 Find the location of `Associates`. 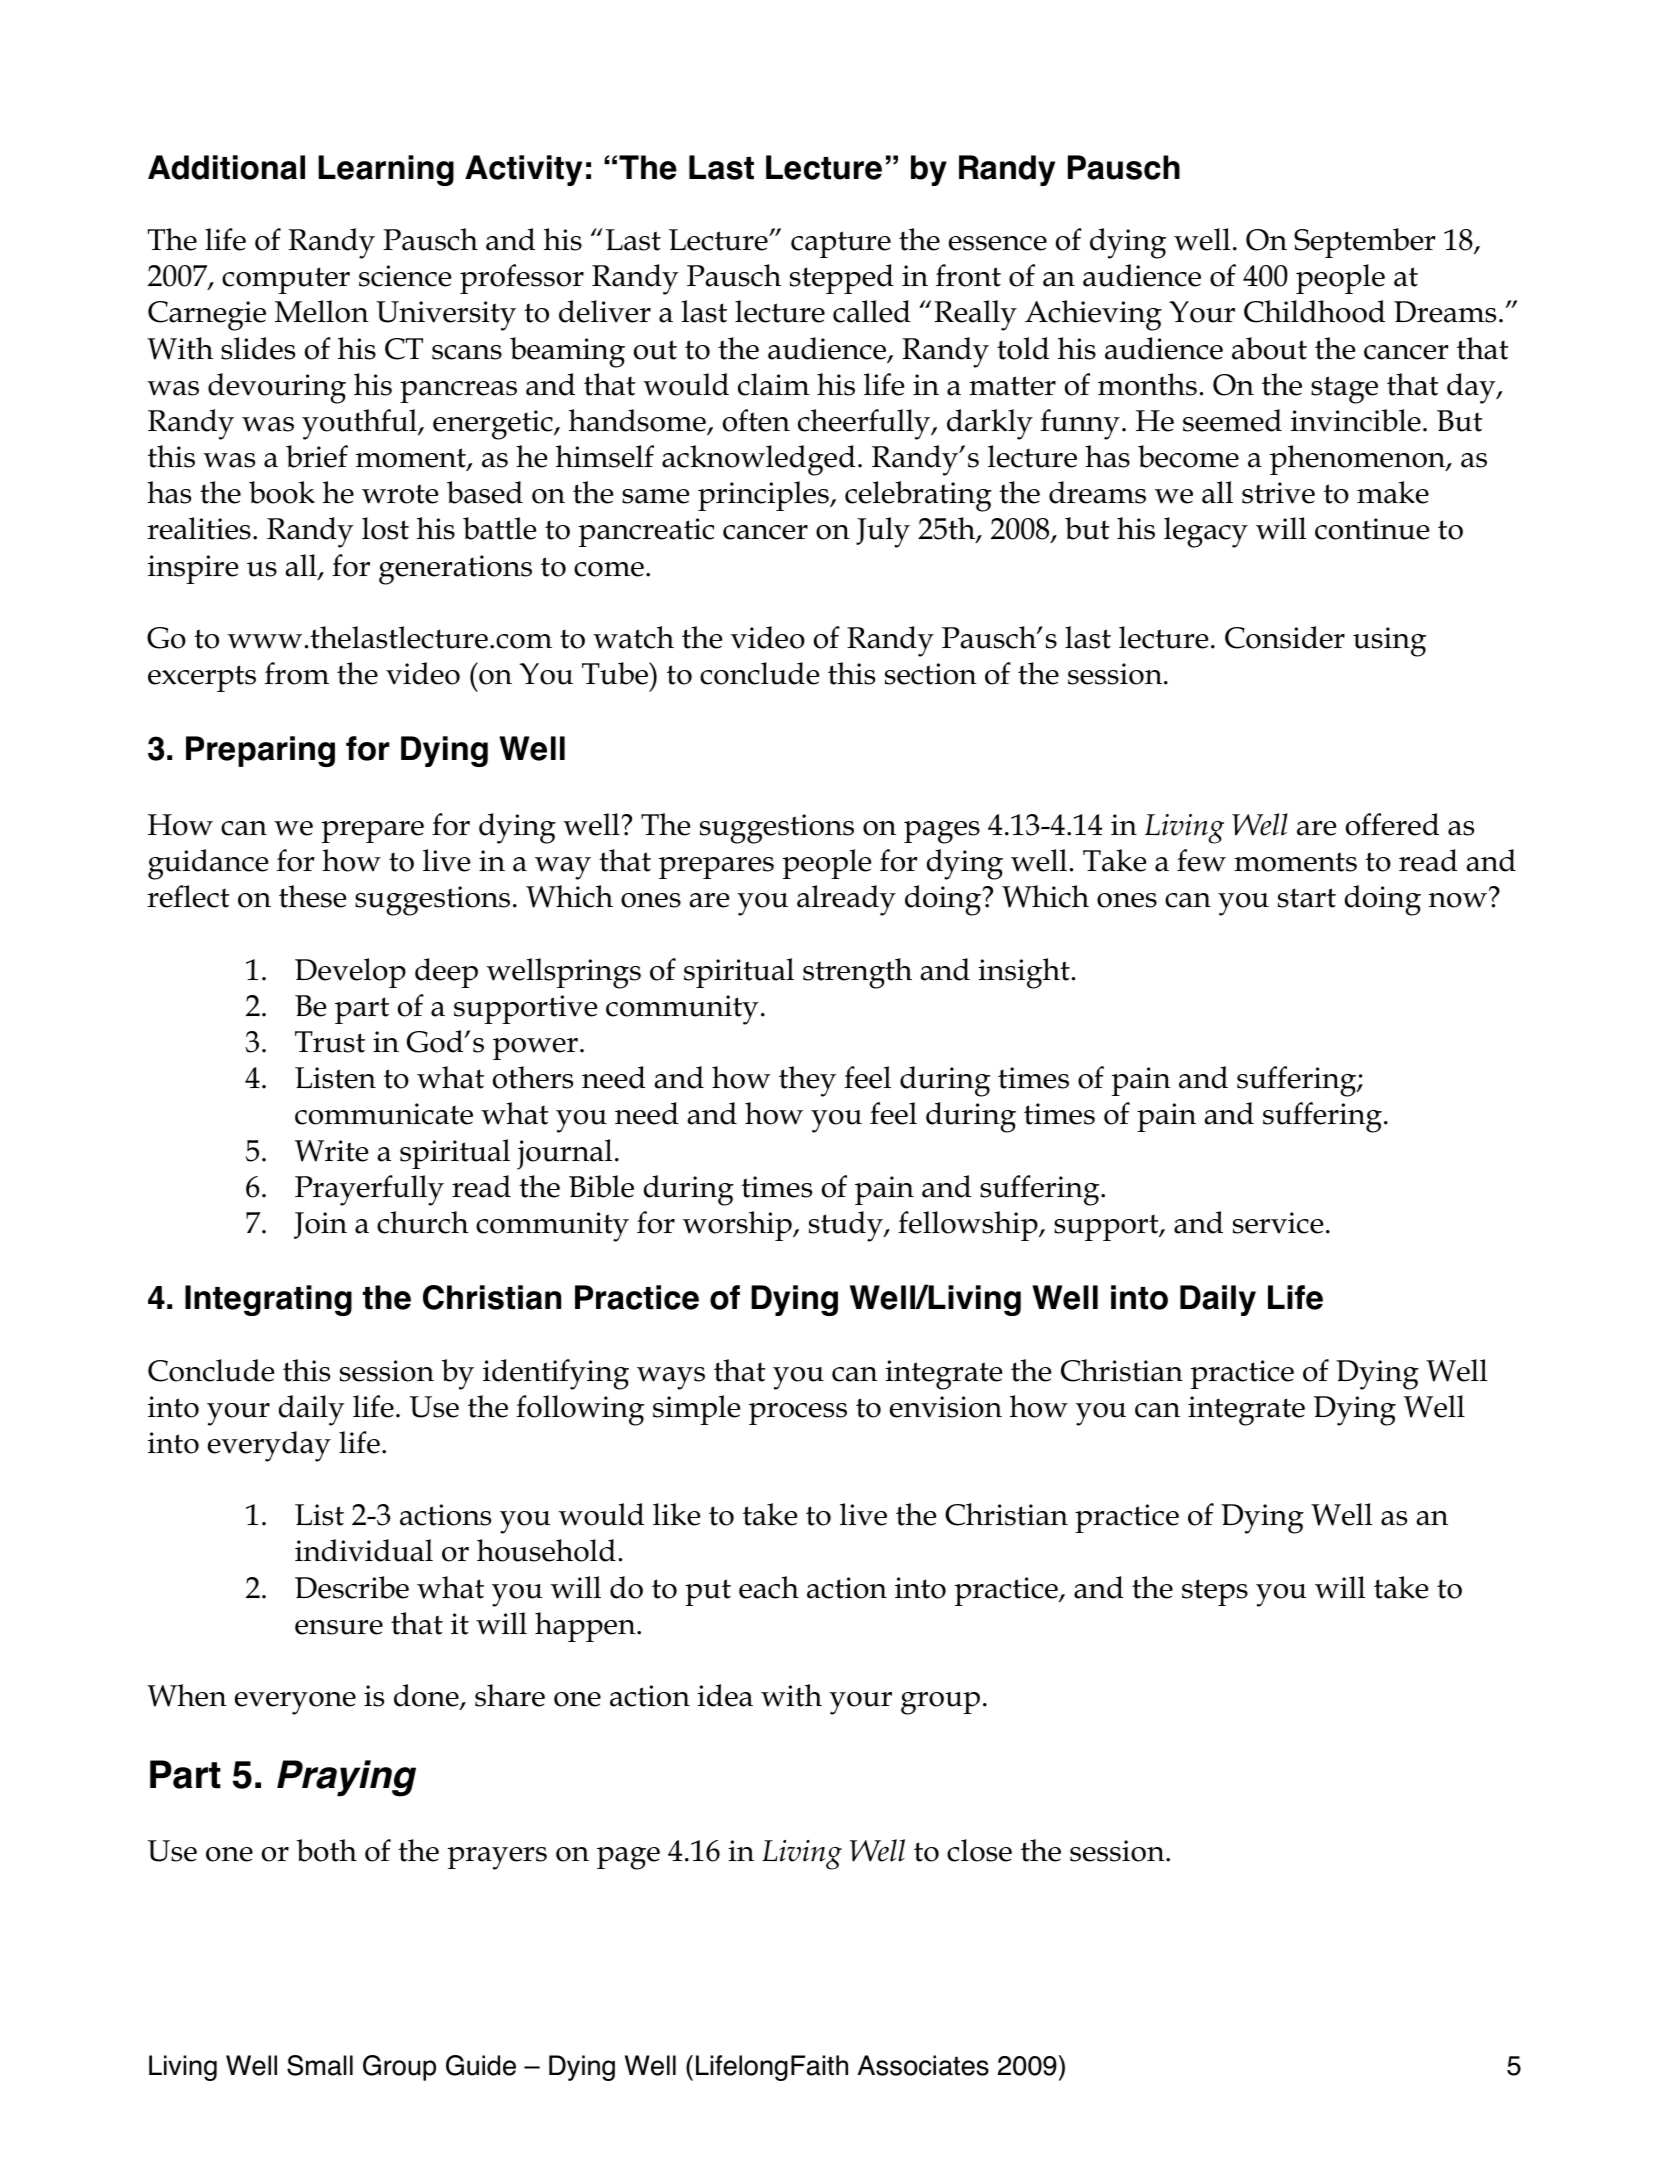

Associates is located at coordinates (923, 2065).
